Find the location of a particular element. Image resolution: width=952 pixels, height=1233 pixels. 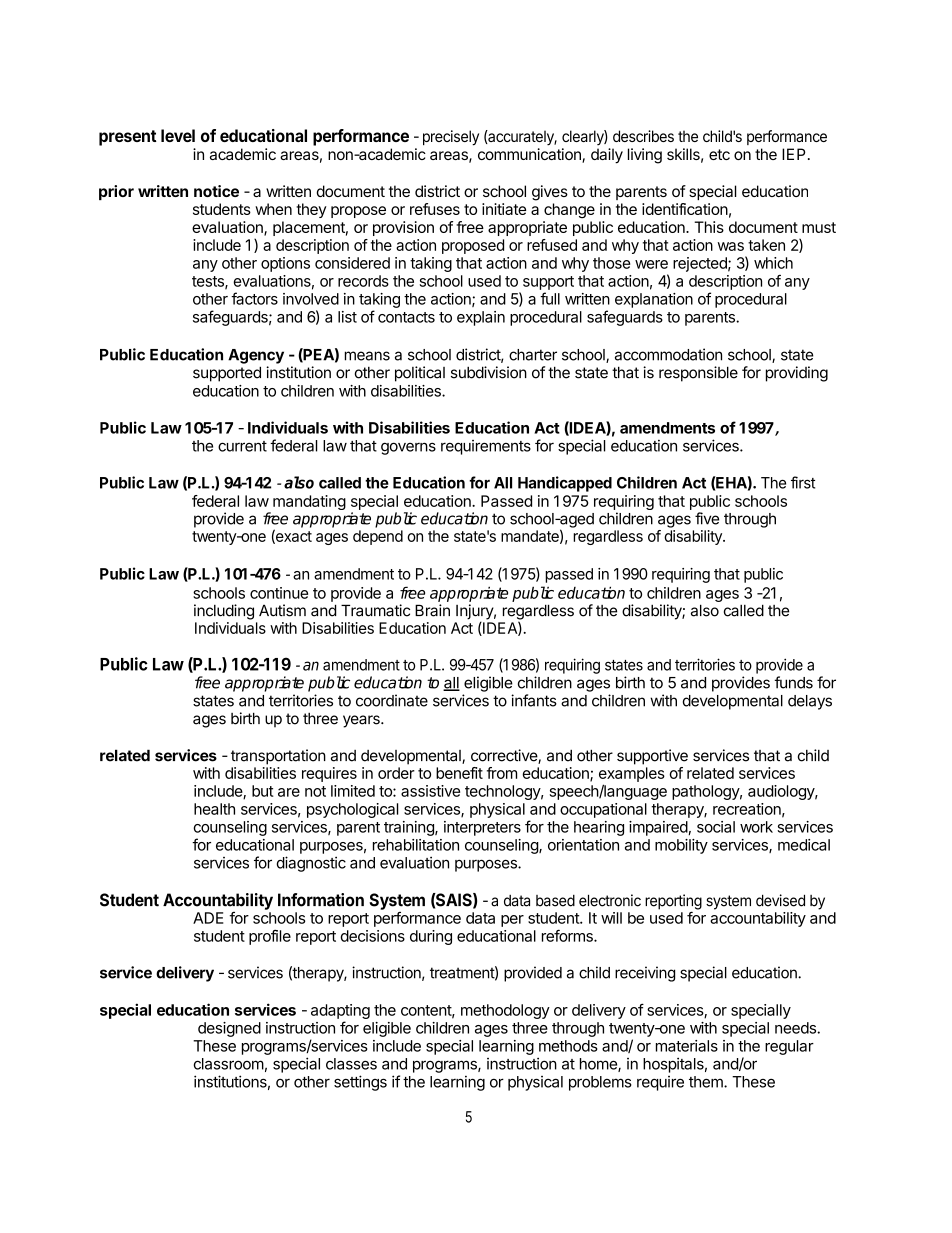

precisely is located at coordinates (451, 138).
